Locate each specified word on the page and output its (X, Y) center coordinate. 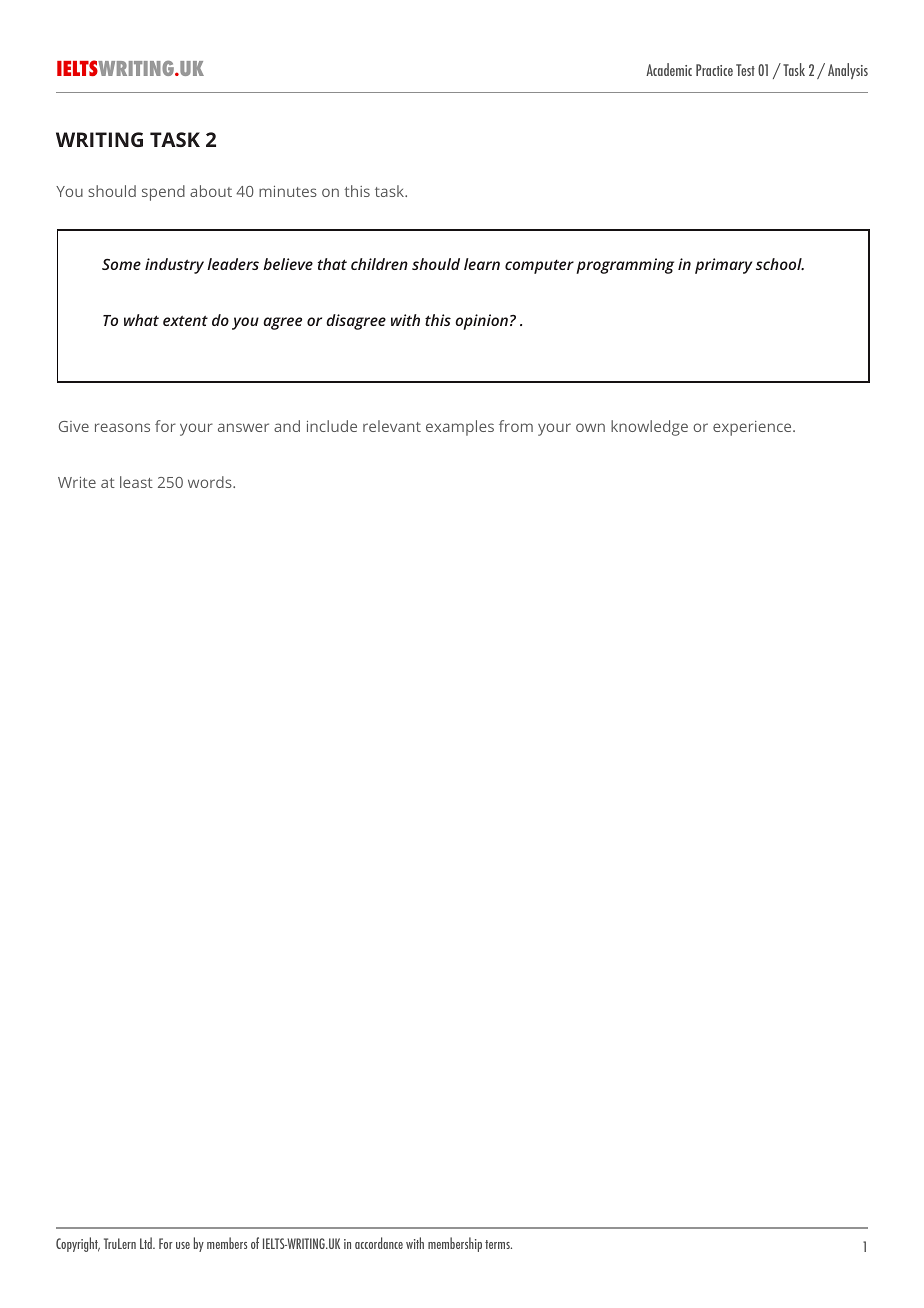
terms (498, 1244)
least (136, 482)
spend (163, 193)
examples (460, 428)
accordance (379, 1243)
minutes (288, 191)
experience (753, 428)
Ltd (147, 1243)
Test (745, 70)
